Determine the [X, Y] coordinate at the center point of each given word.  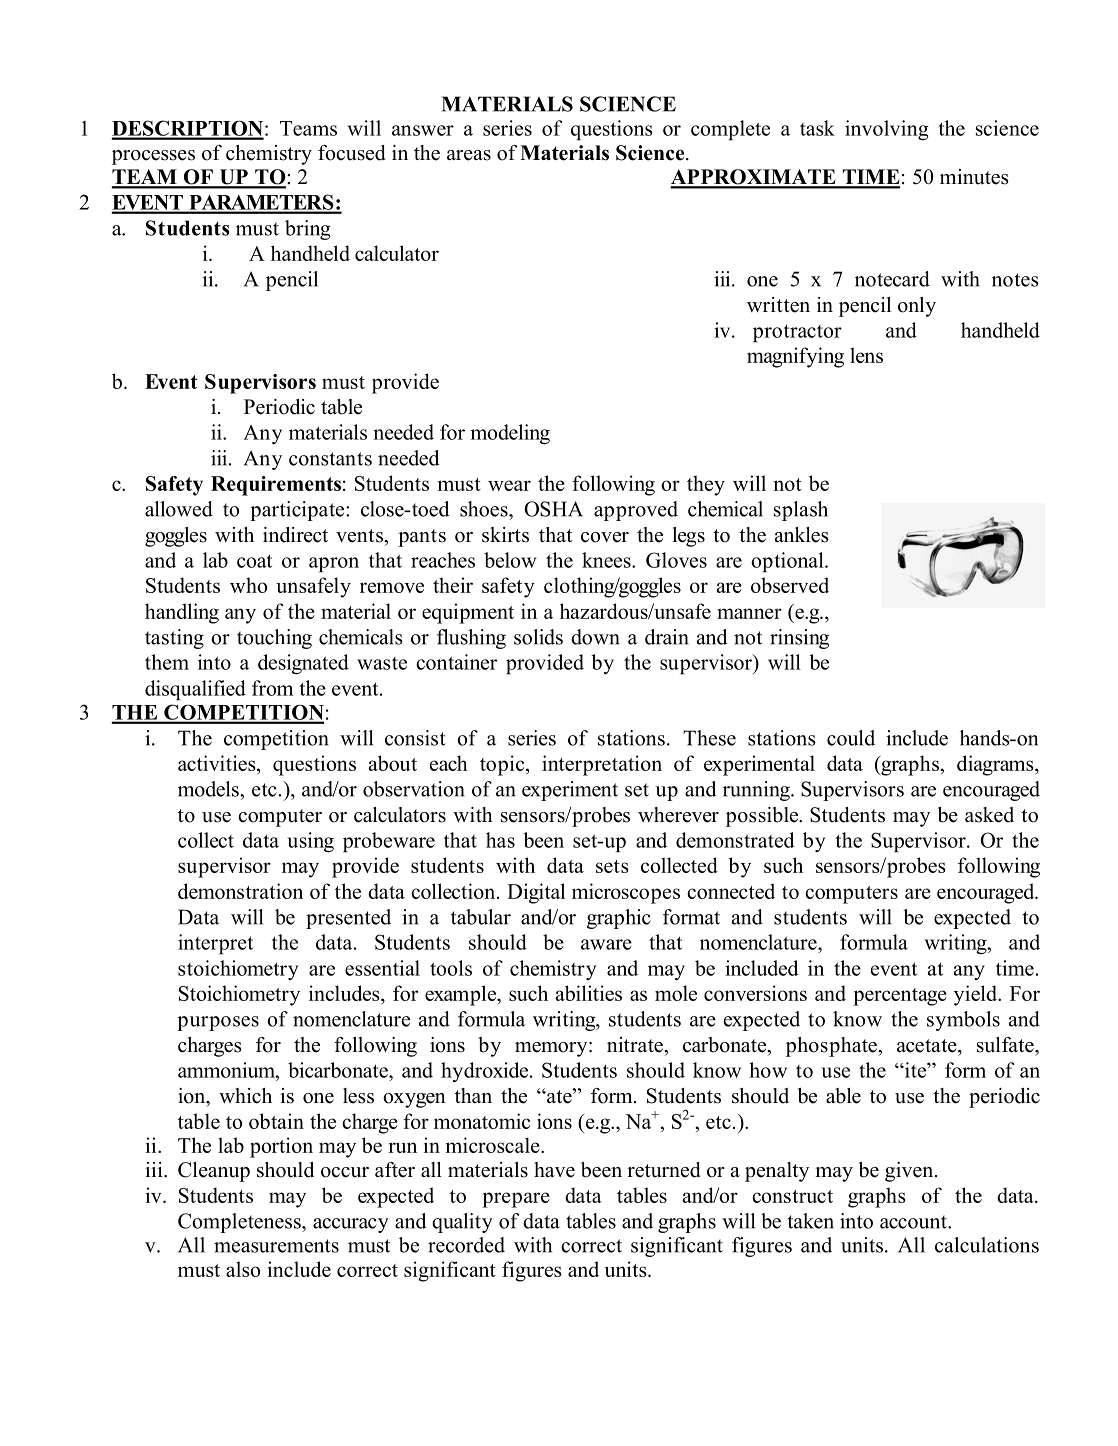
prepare [516, 1200]
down [595, 637]
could [851, 738]
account [914, 1222]
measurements [276, 1246]
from [272, 688]
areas [469, 155]
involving [887, 130]
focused [352, 153]
